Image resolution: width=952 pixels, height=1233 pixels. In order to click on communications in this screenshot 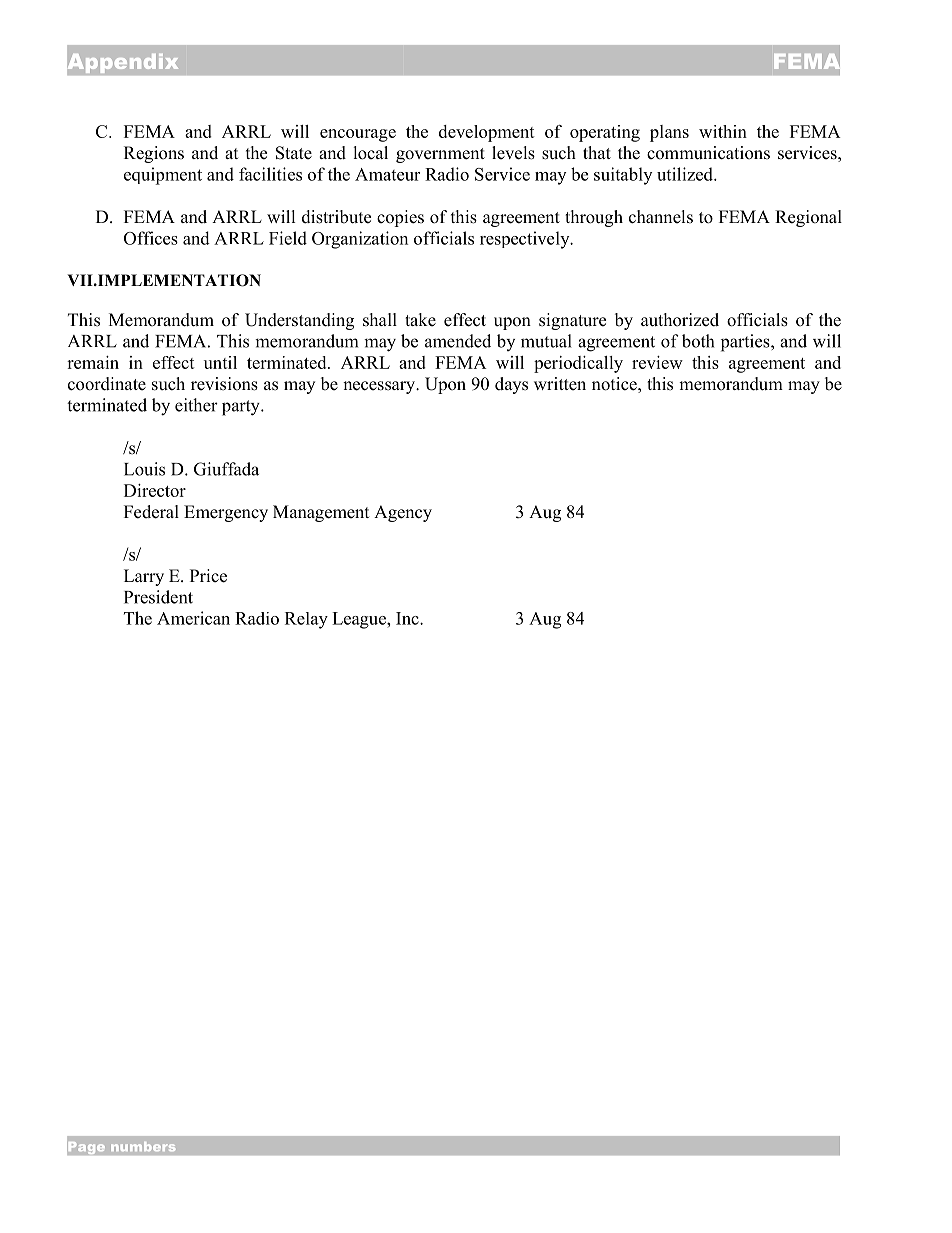, I will do `click(708, 153)`.
